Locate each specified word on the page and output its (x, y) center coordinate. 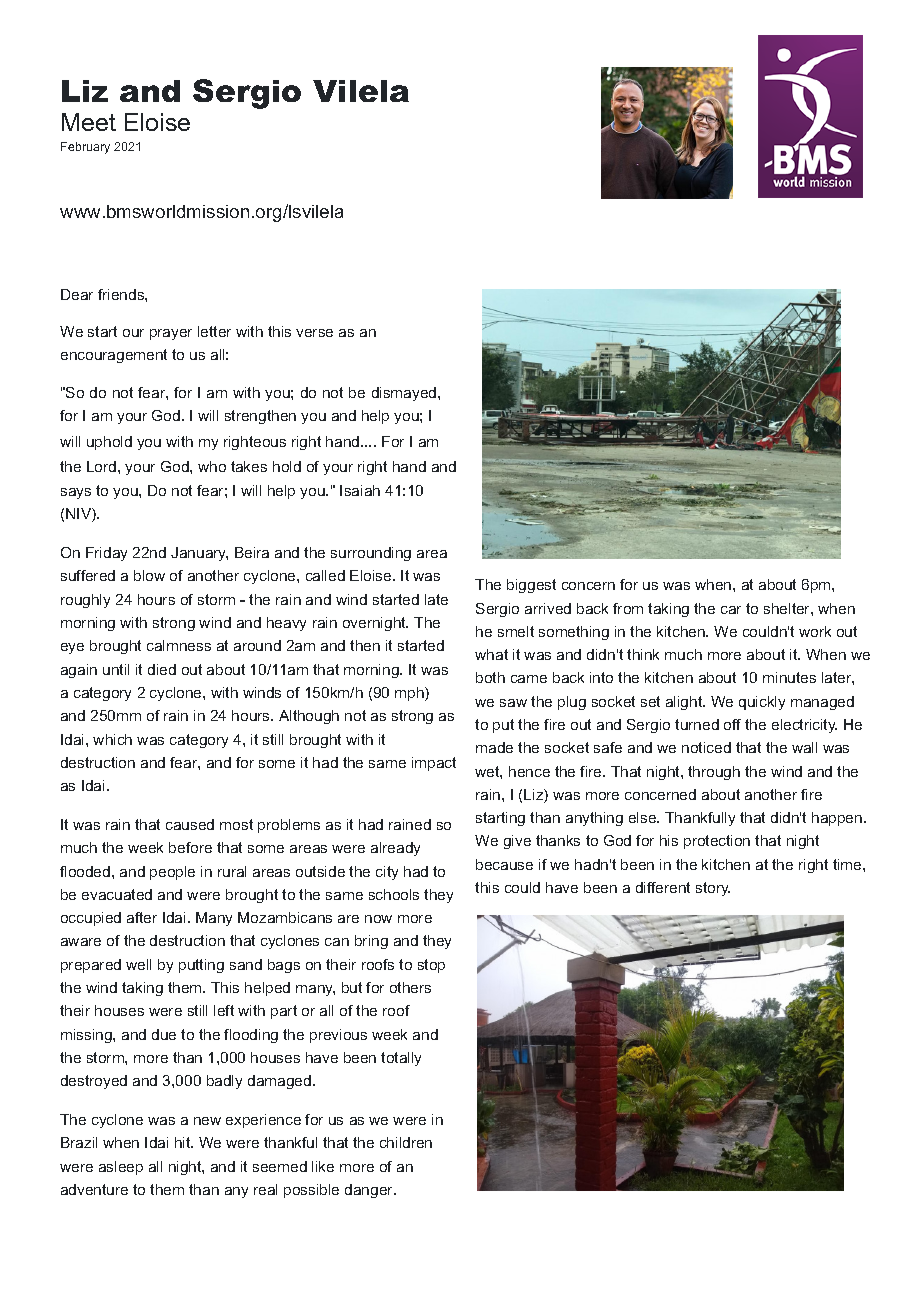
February (85, 148)
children (406, 1142)
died (162, 669)
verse (314, 333)
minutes (789, 677)
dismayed (405, 394)
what (491, 654)
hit (184, 1142)
